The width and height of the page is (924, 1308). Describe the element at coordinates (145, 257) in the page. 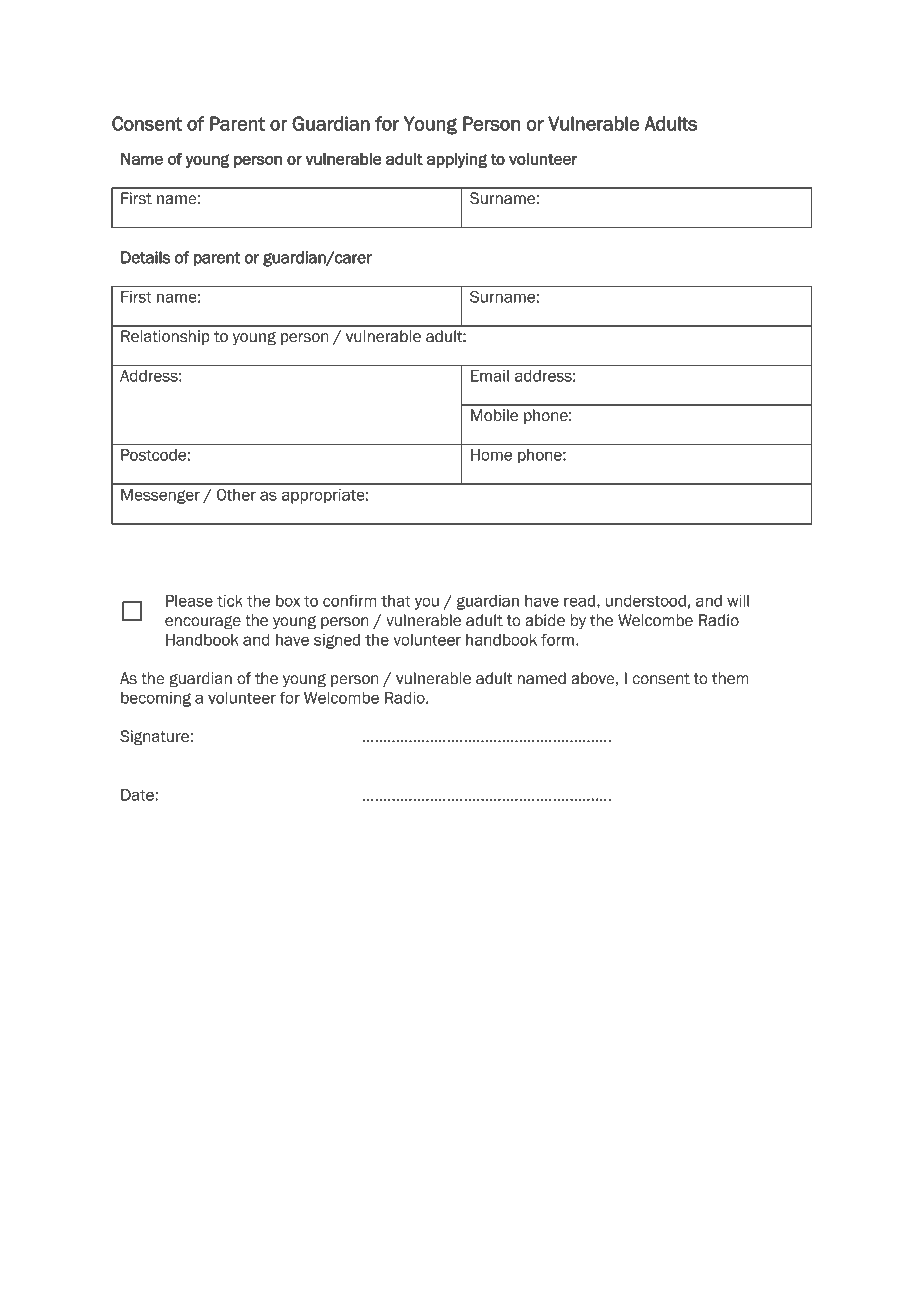

I see `Details` at that location.
